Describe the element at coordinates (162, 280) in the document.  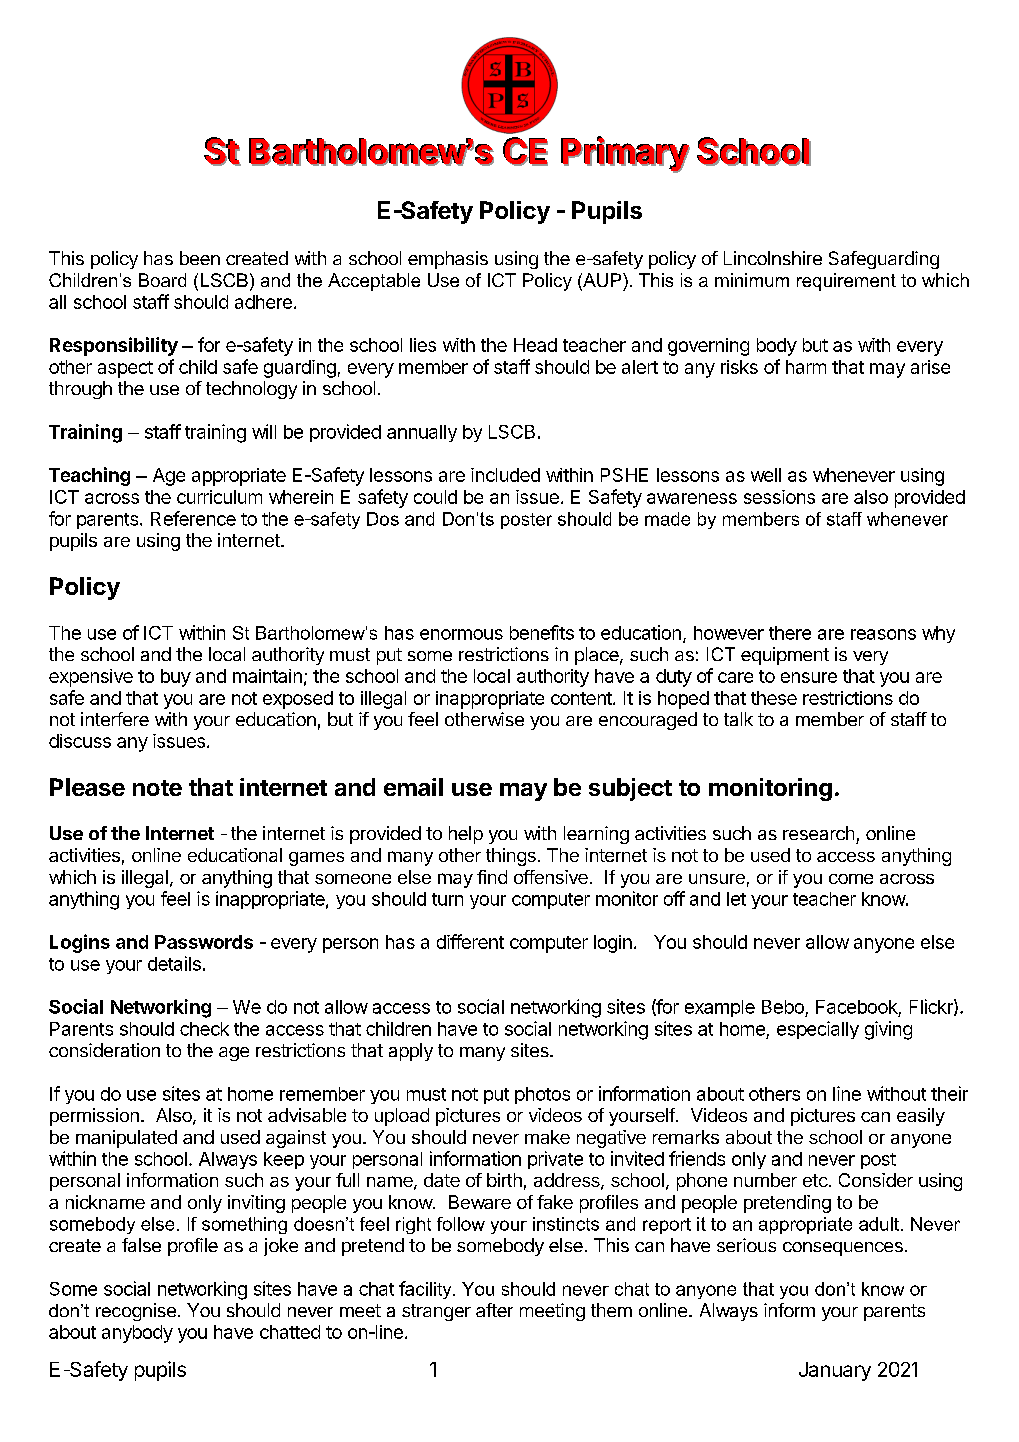
I see `Board` at that location.
